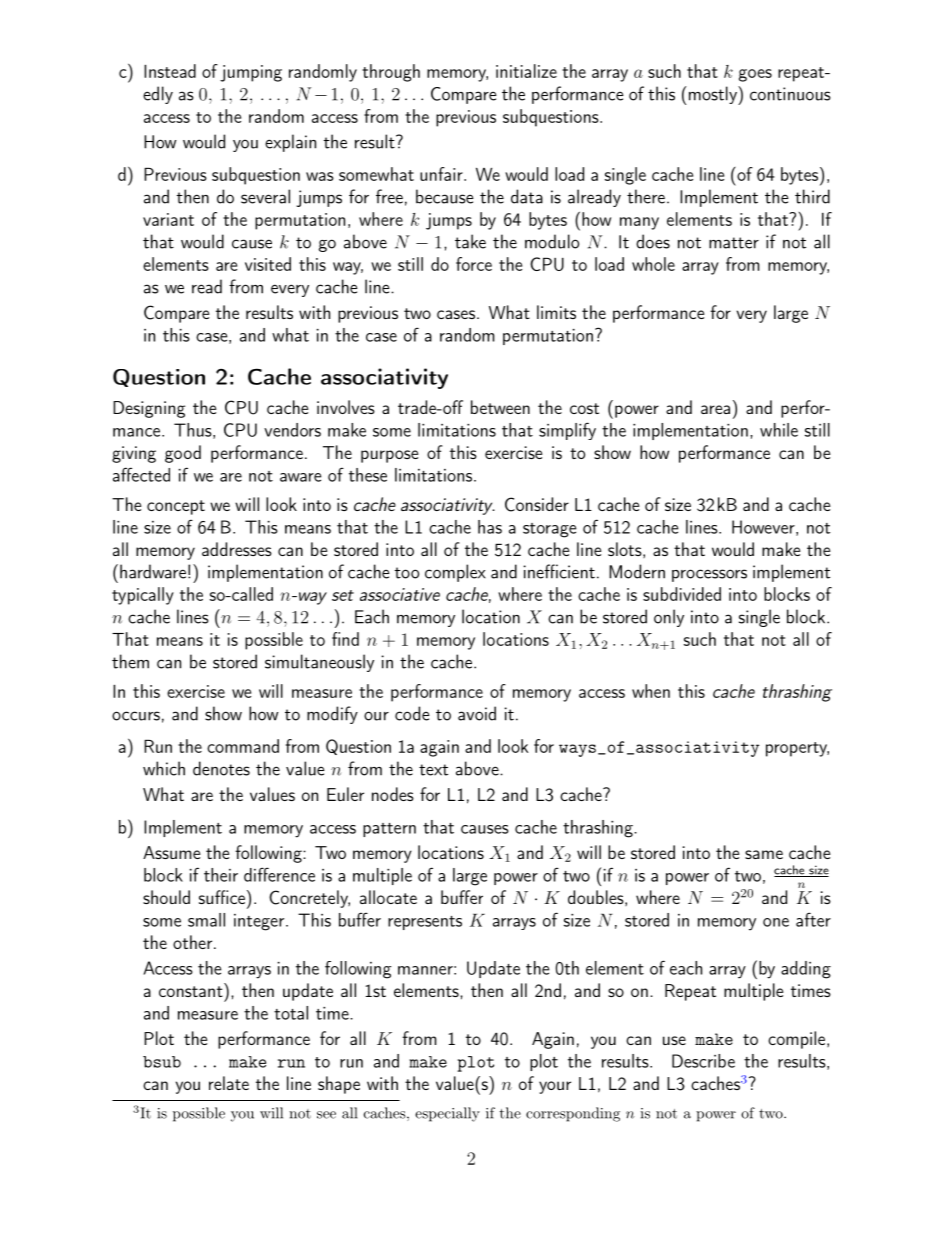 The height and width of the image is (1233, 952). What do you see at coordinates (764, 854) in the image?
I see `same` at bounding box center [764, 854].
